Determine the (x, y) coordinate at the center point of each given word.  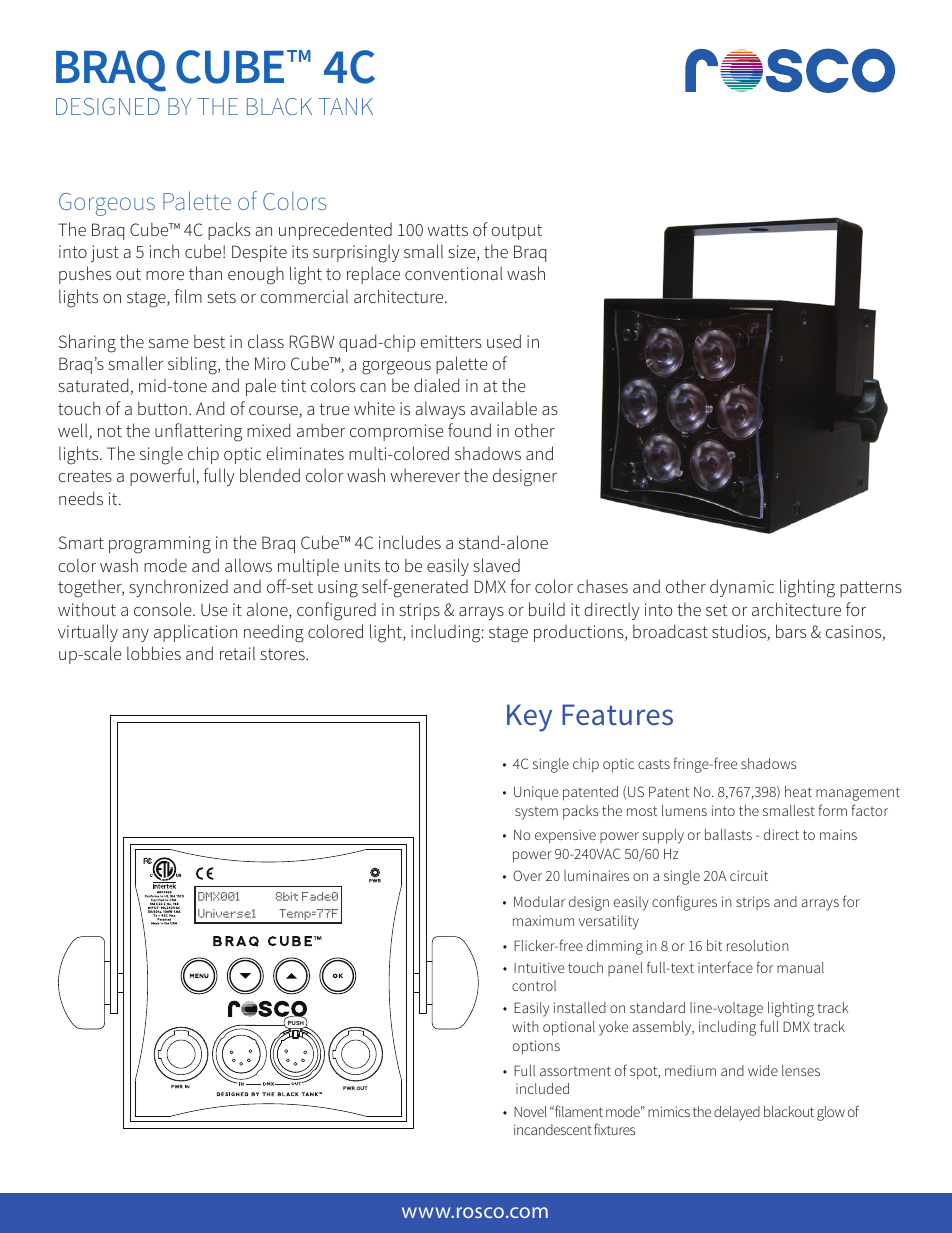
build (547, 609)
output (516, 232)
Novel (530, 1111)
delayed (737, 1113)
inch (164, 251)
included (542, 1088)
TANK (345, 106)
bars (791, 631)
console (164, 609)
